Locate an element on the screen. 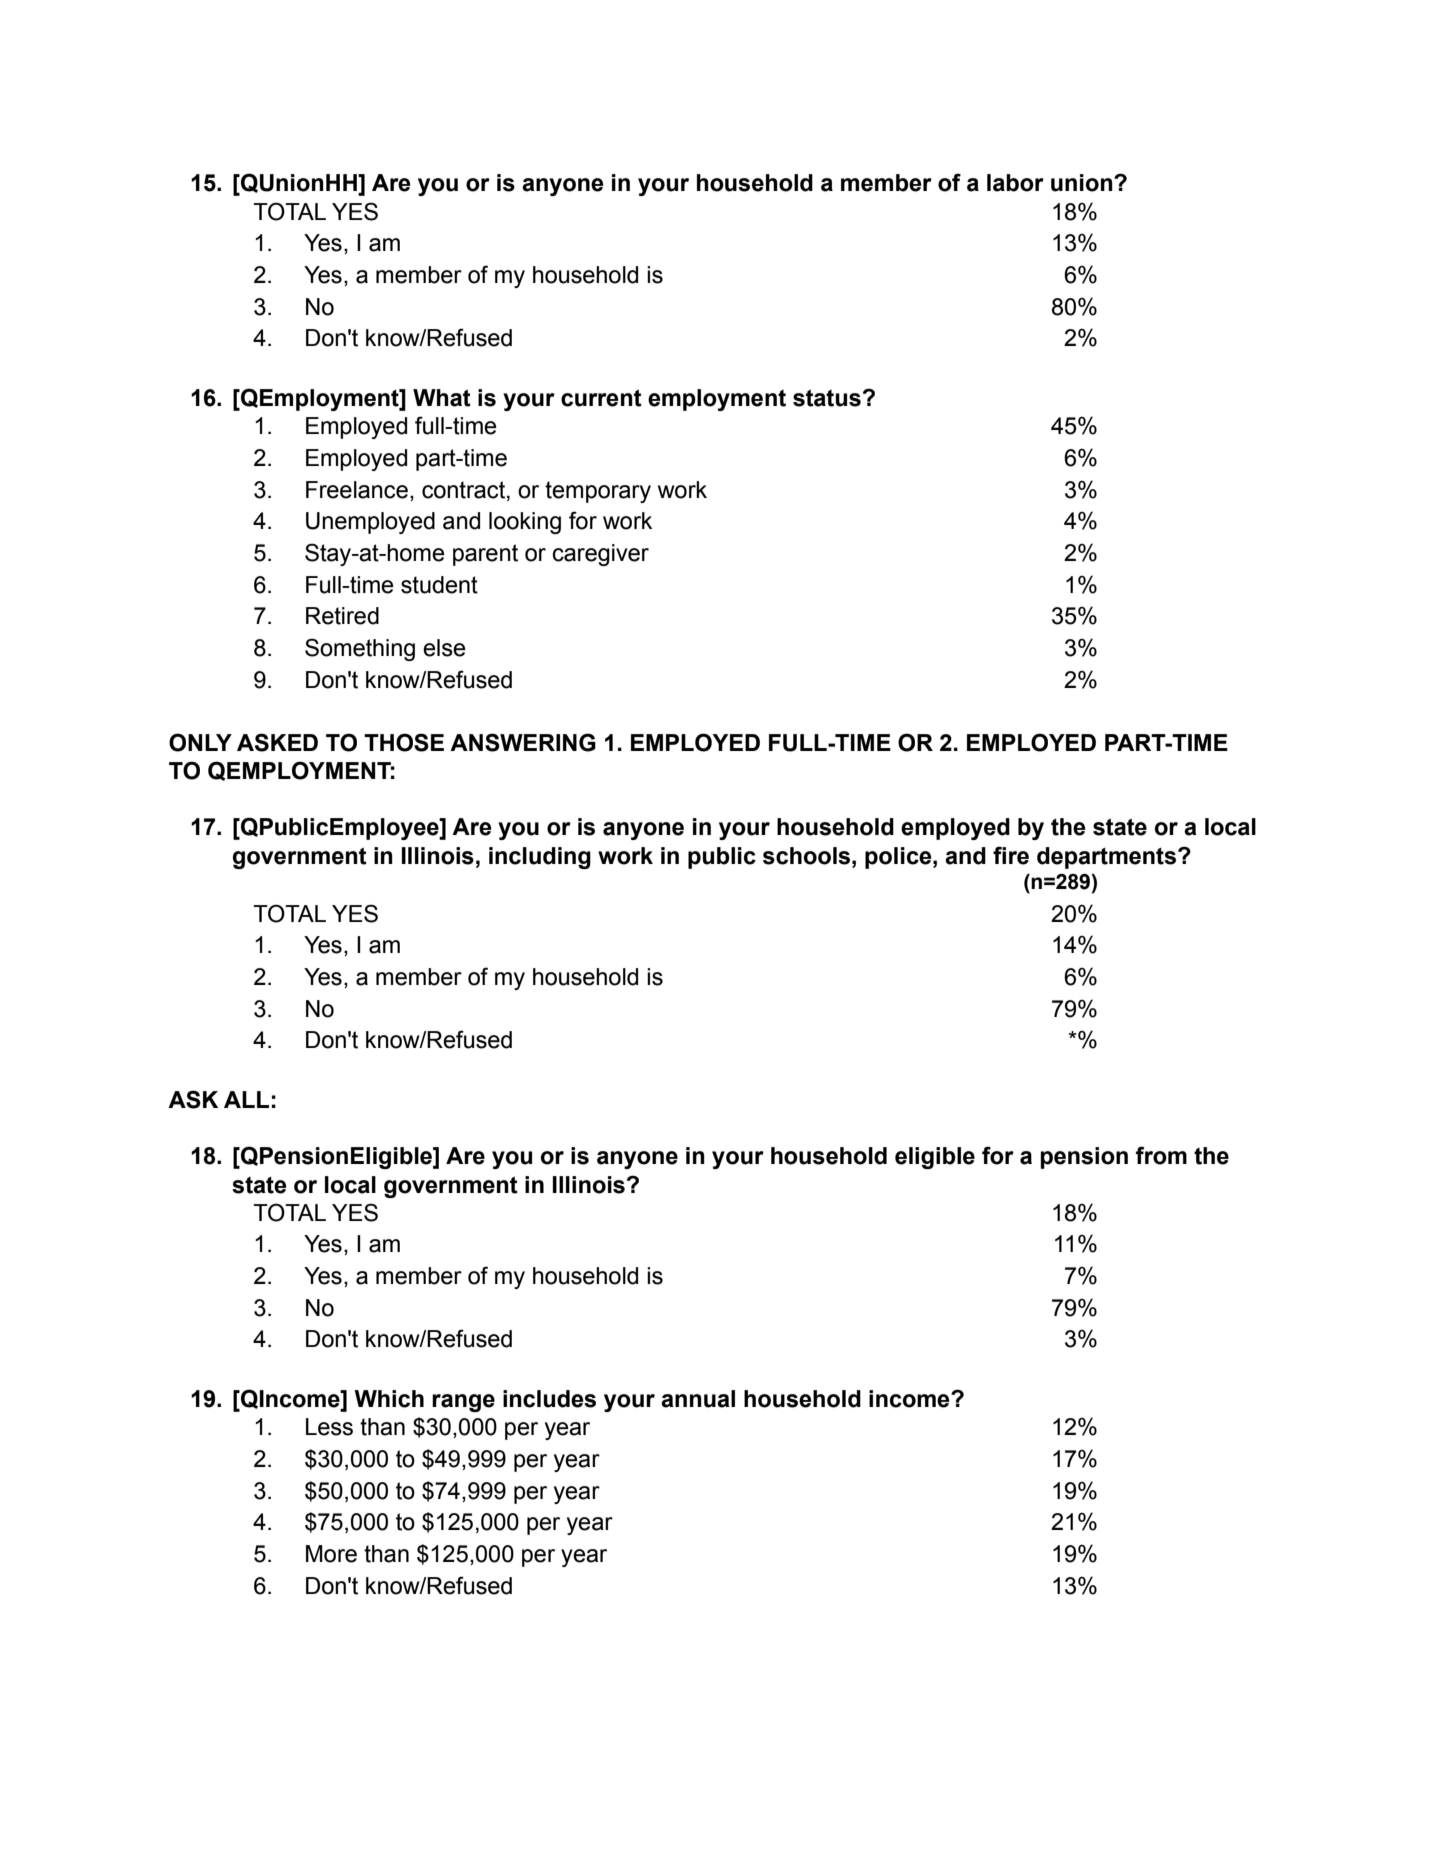 This screenshot has width=1436, height=1858. current is located at coordinates (601, 398).
